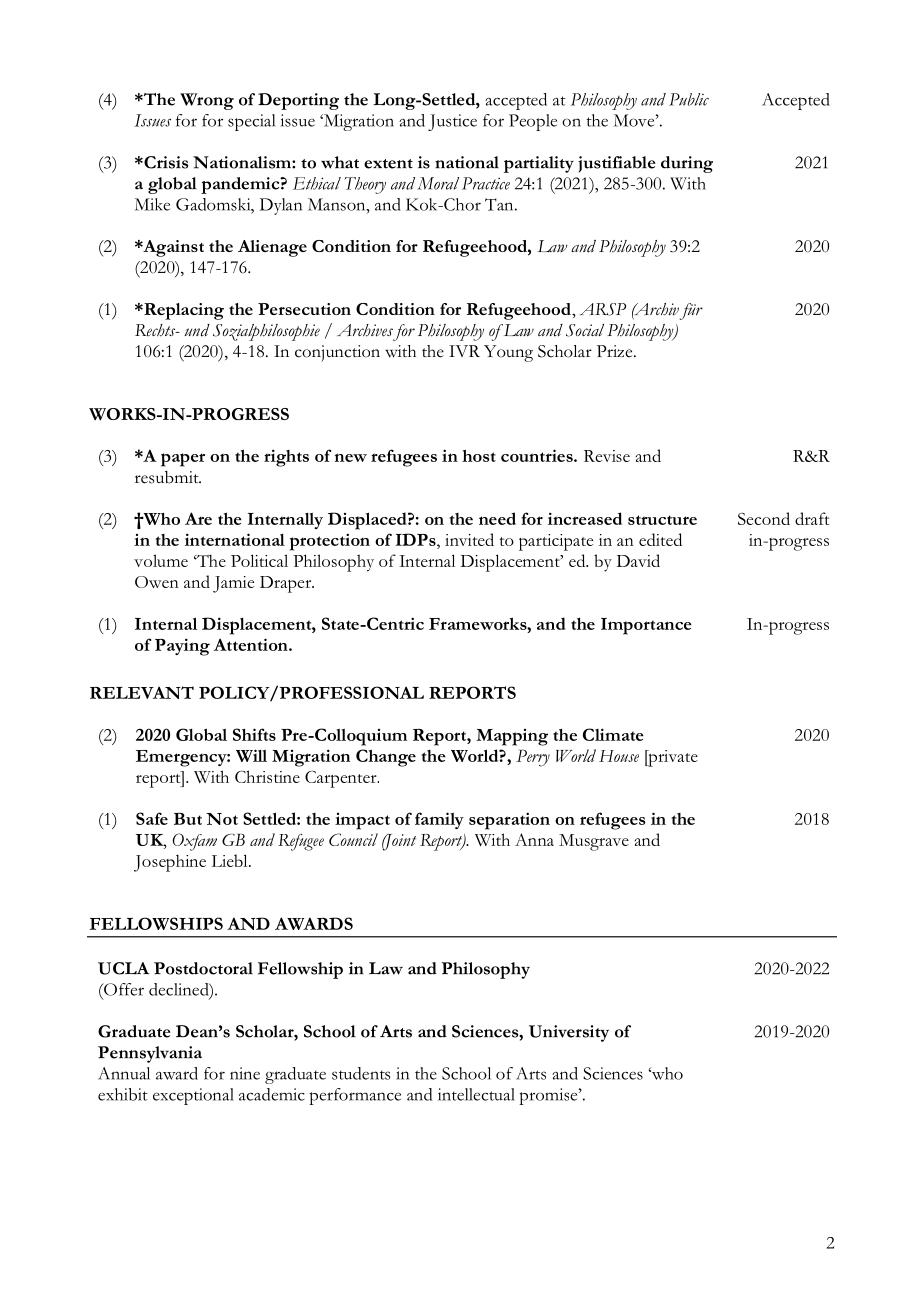  I want to click on Replacing, so click(183, 311).
